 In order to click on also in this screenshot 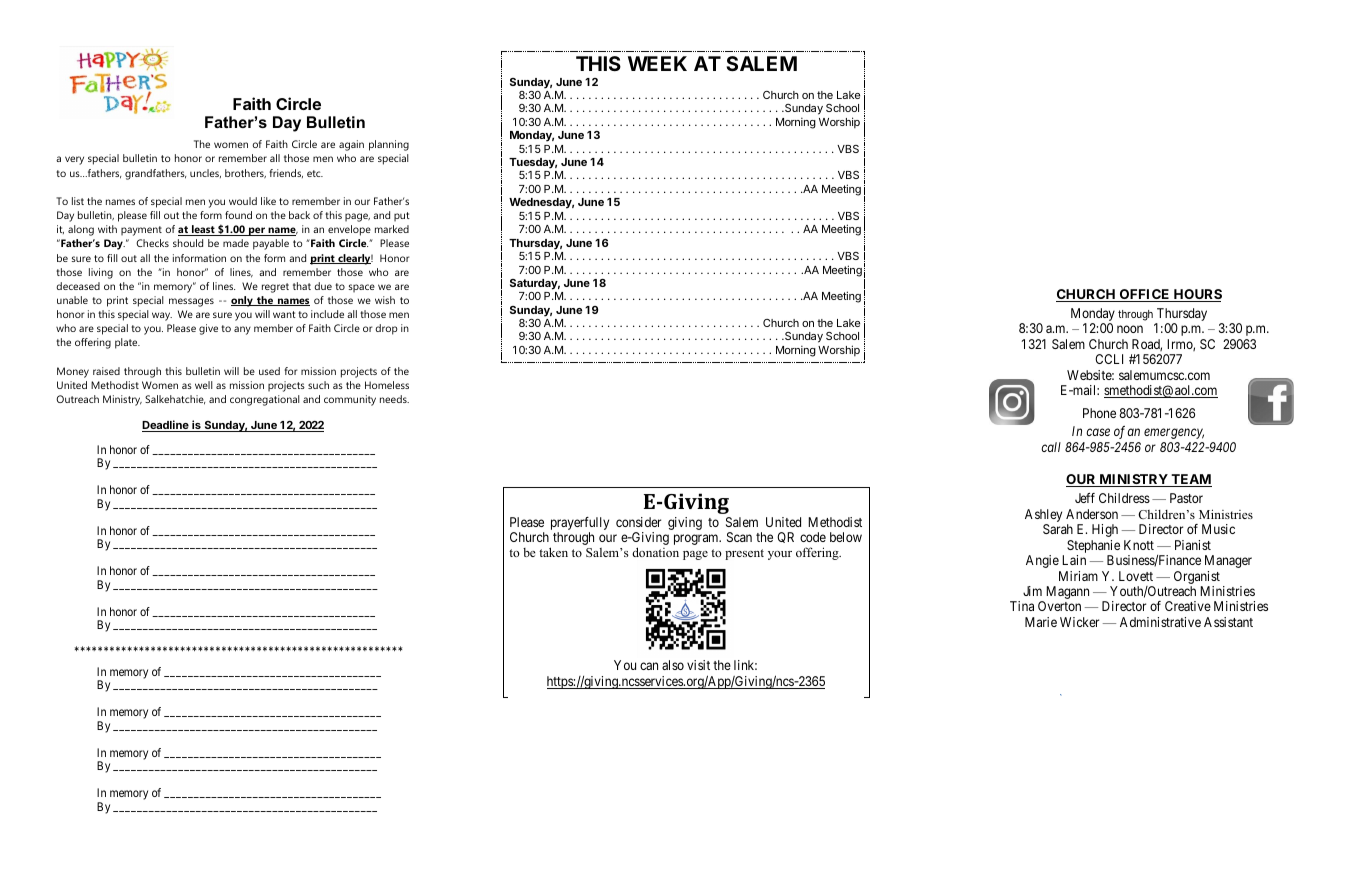, I will do `click(673, 665)`.
